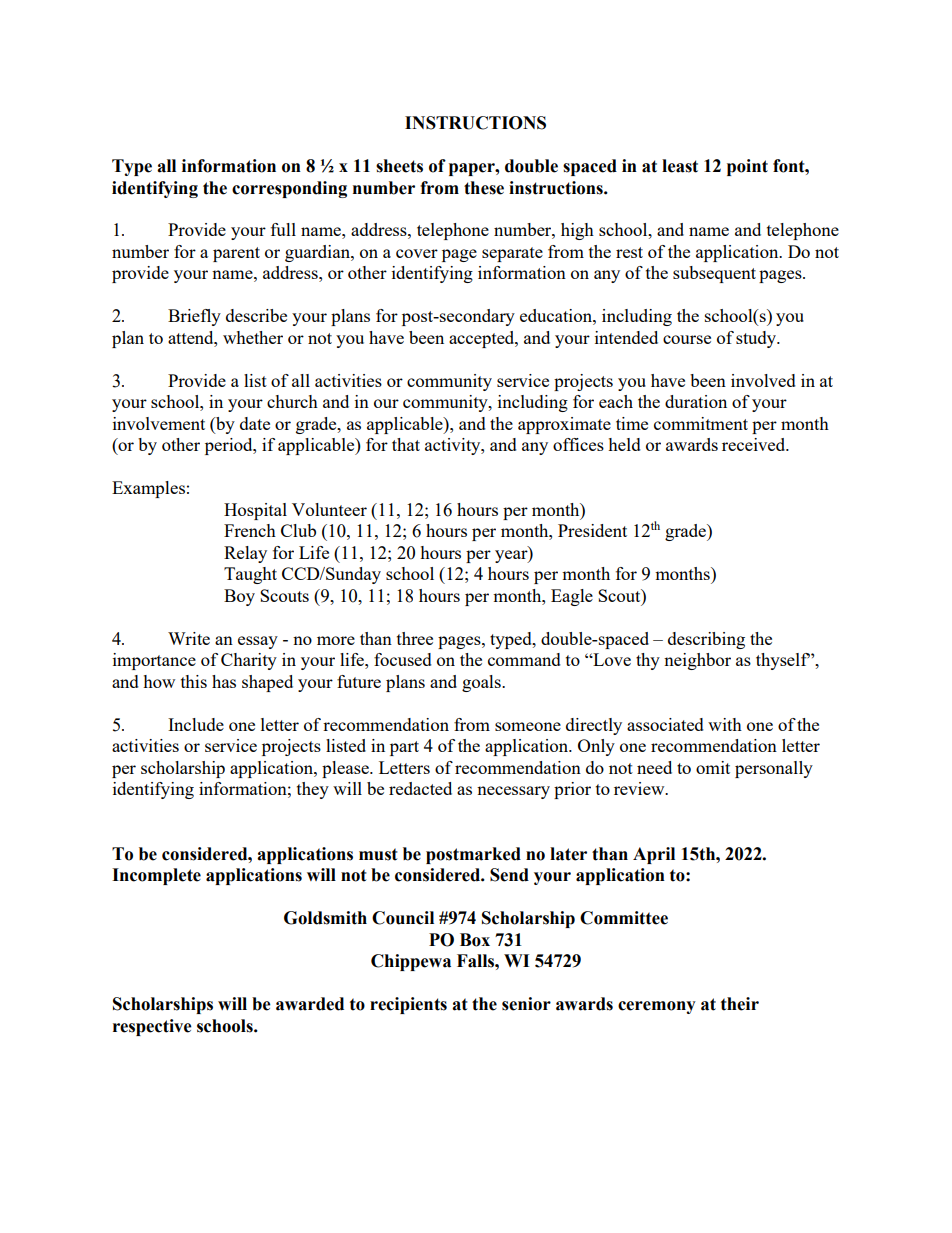 This document has width=952, height=1233. What do you see at coordinates (482, 683) in the document?
I see `goals` at bounding box center [482, 683].
